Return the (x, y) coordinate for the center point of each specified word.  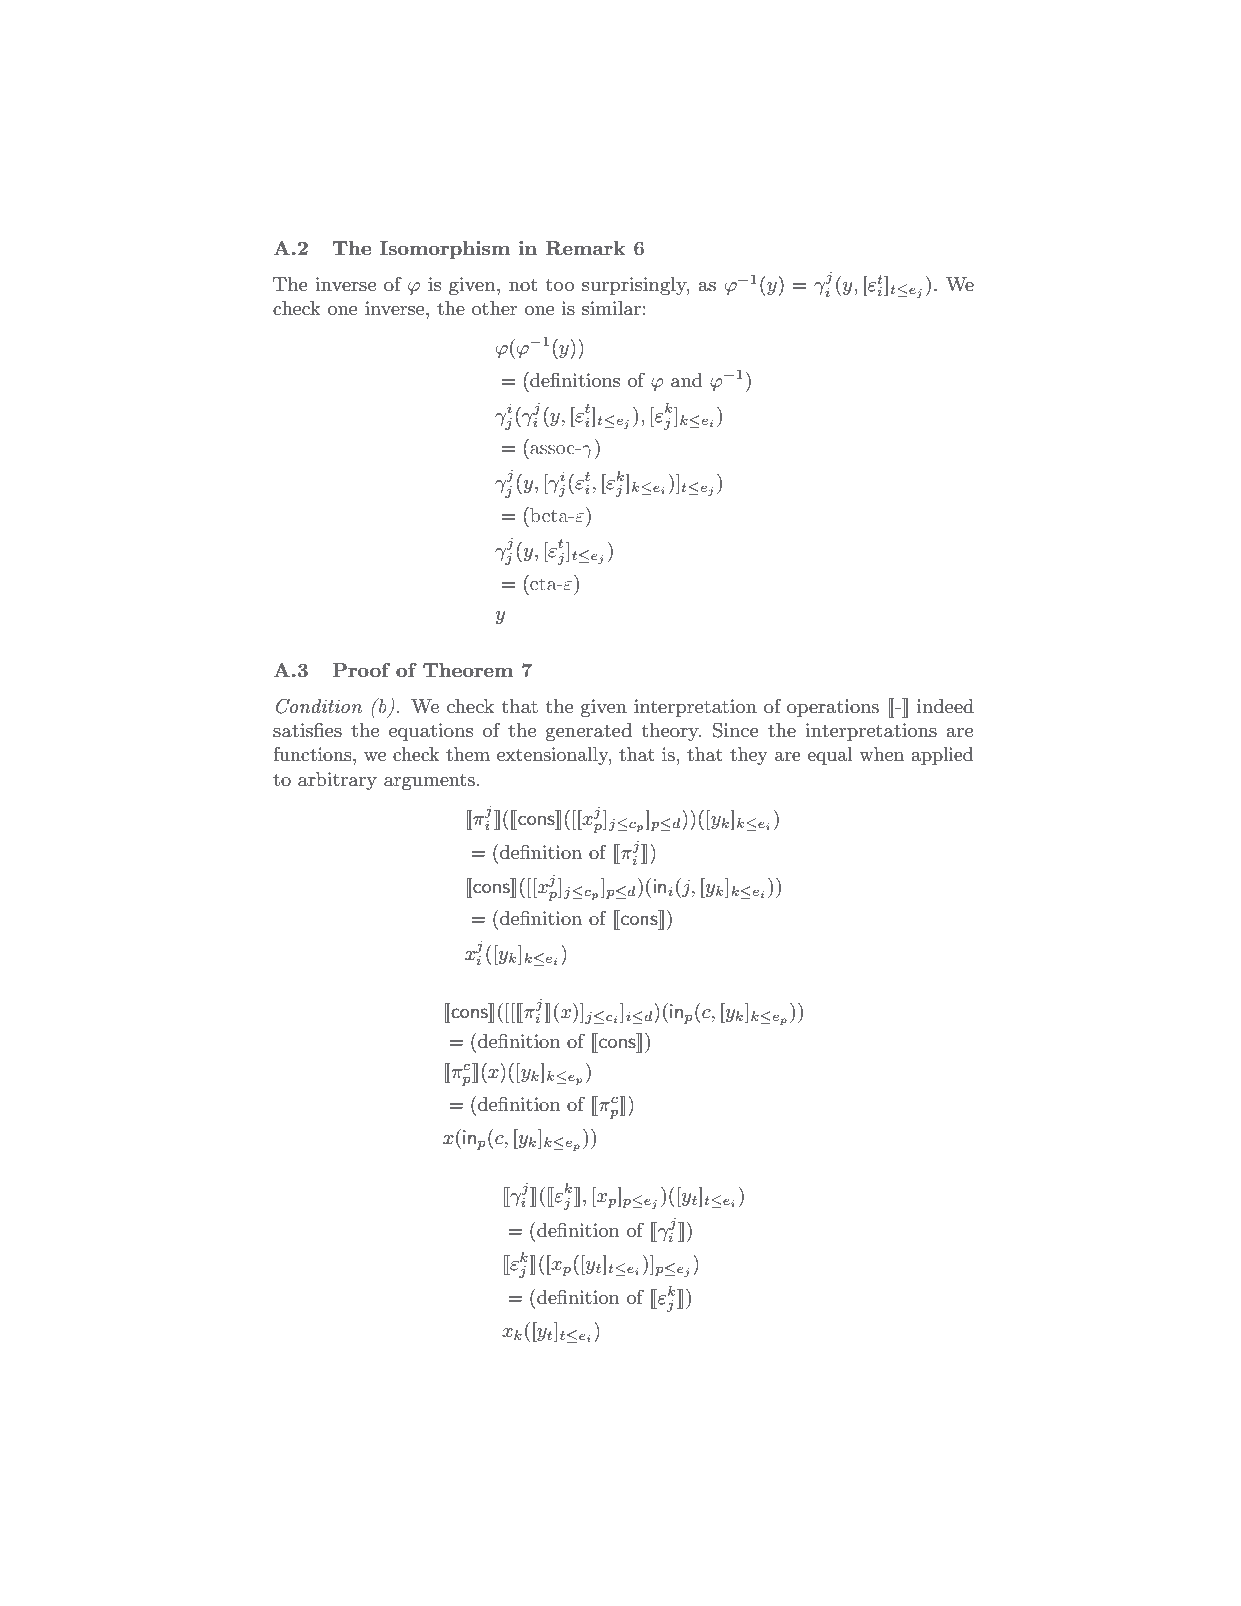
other (494, 308)
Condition (319, 706)
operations (833, 708)
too (560, 284)
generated (589, 732)
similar (611, 308)
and (687, 380)
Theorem (468, 670)
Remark (585, 248)
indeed (945, 706)
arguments (429, 781)
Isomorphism (445, 250)
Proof (361, 670)
